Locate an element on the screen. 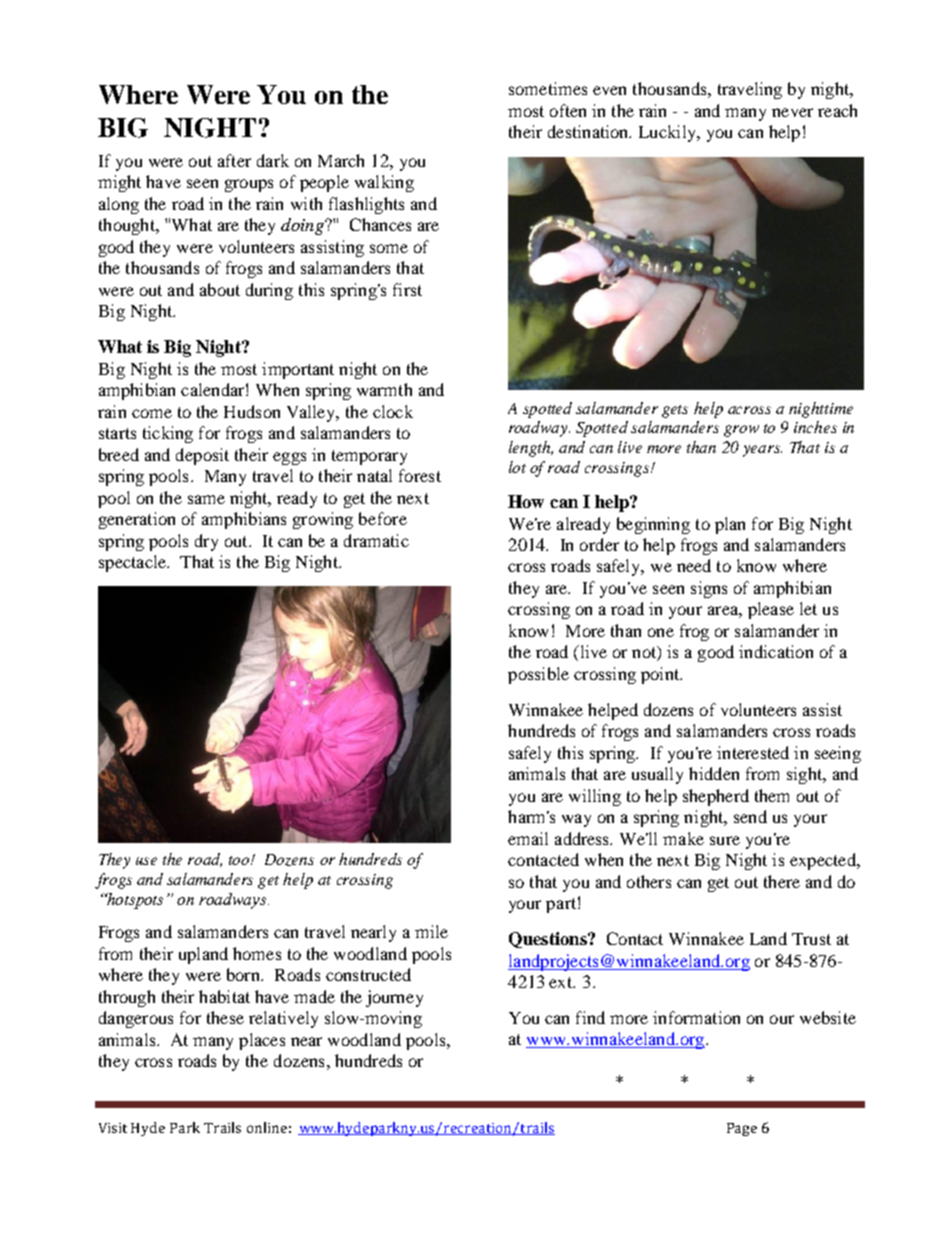 The height and width of the screenshot is (1233, 952). gets is located at coordinates (675, 411).
